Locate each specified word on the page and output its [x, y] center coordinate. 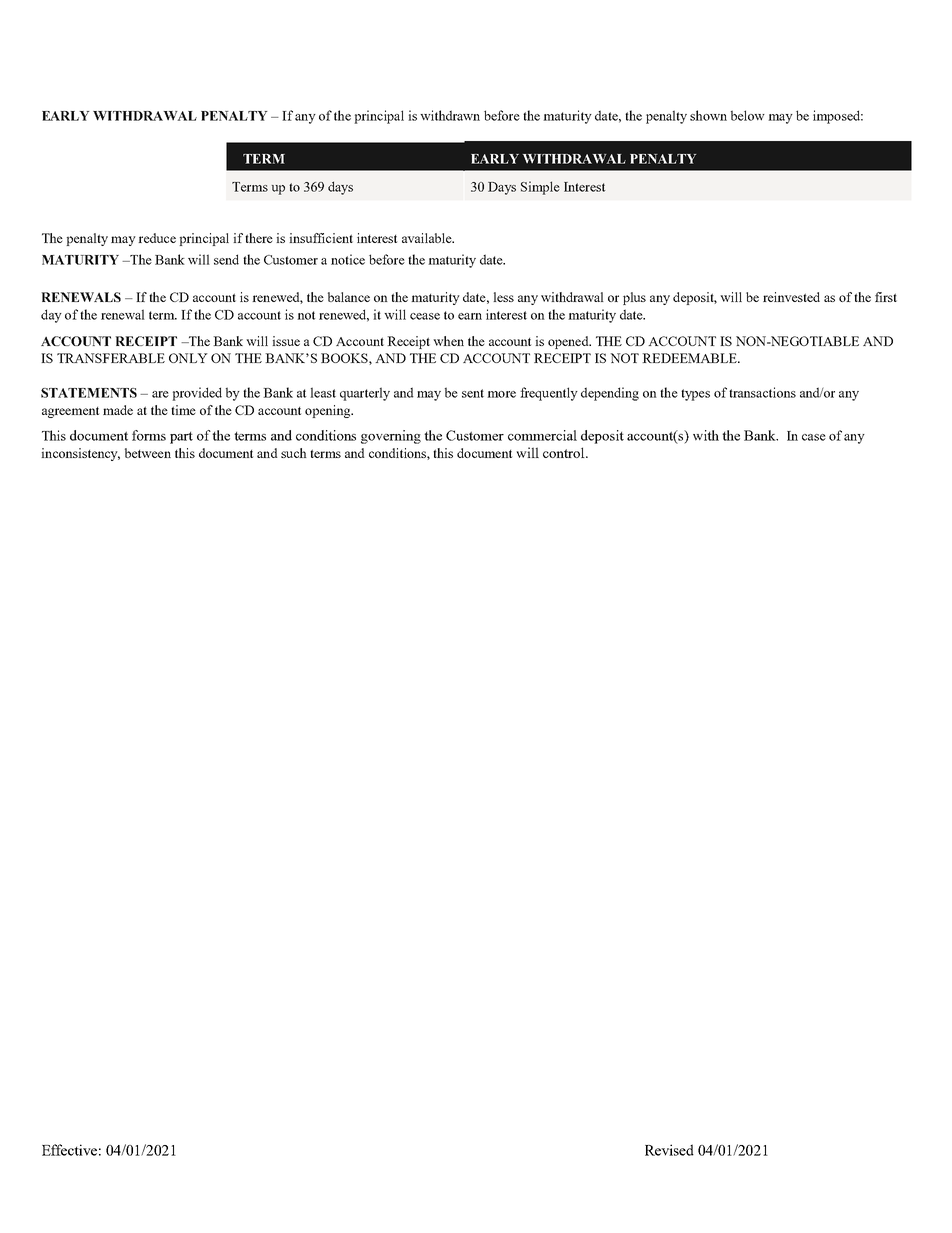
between [148, 453]
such [294, 453]
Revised [669, 1150]
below [748, 115]
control [565, 452]
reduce [157, 238]
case [814, 437]
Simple [540, 188]
